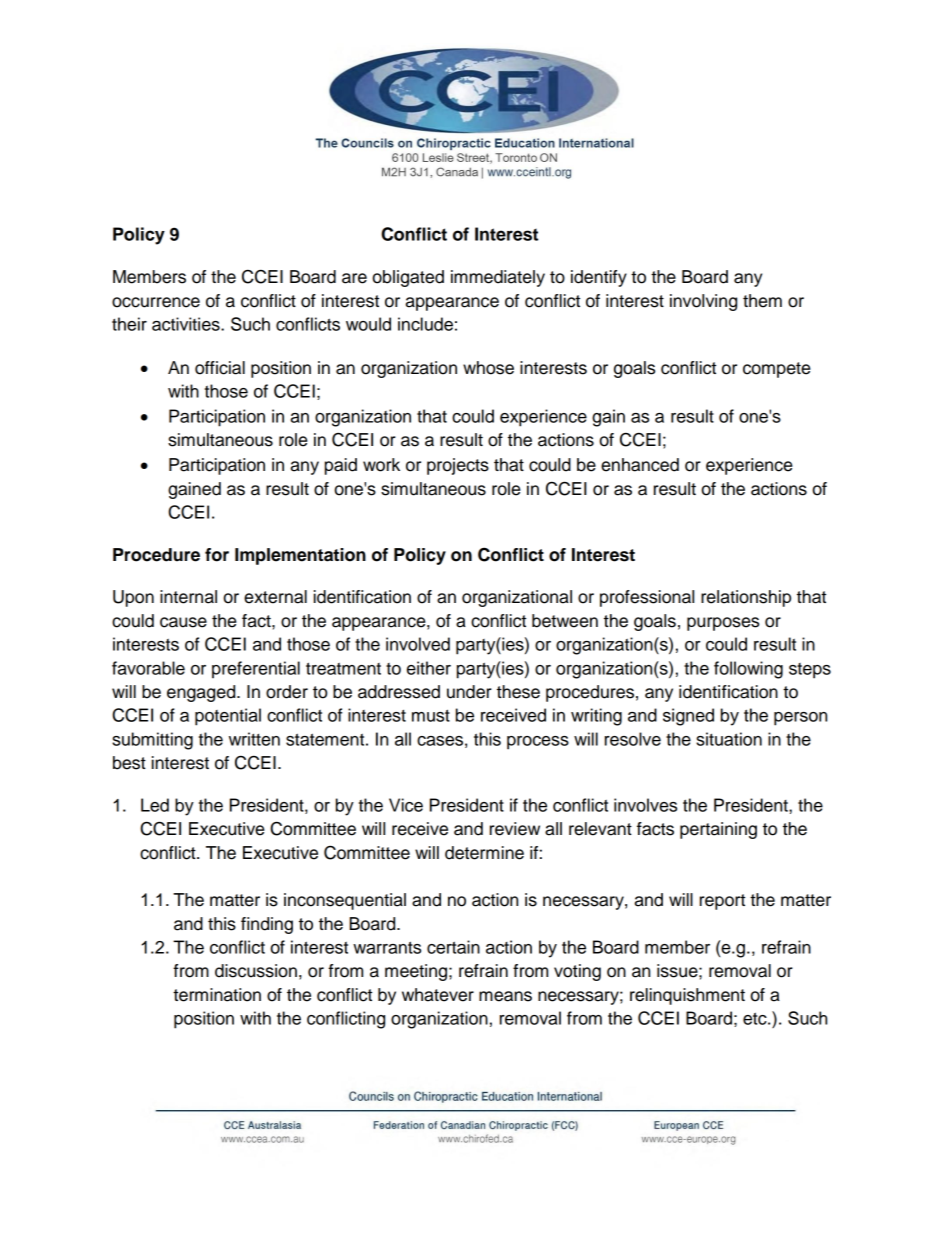 This screenshot has height=1233, width=952. I want to click on process, so click(538, 743).
